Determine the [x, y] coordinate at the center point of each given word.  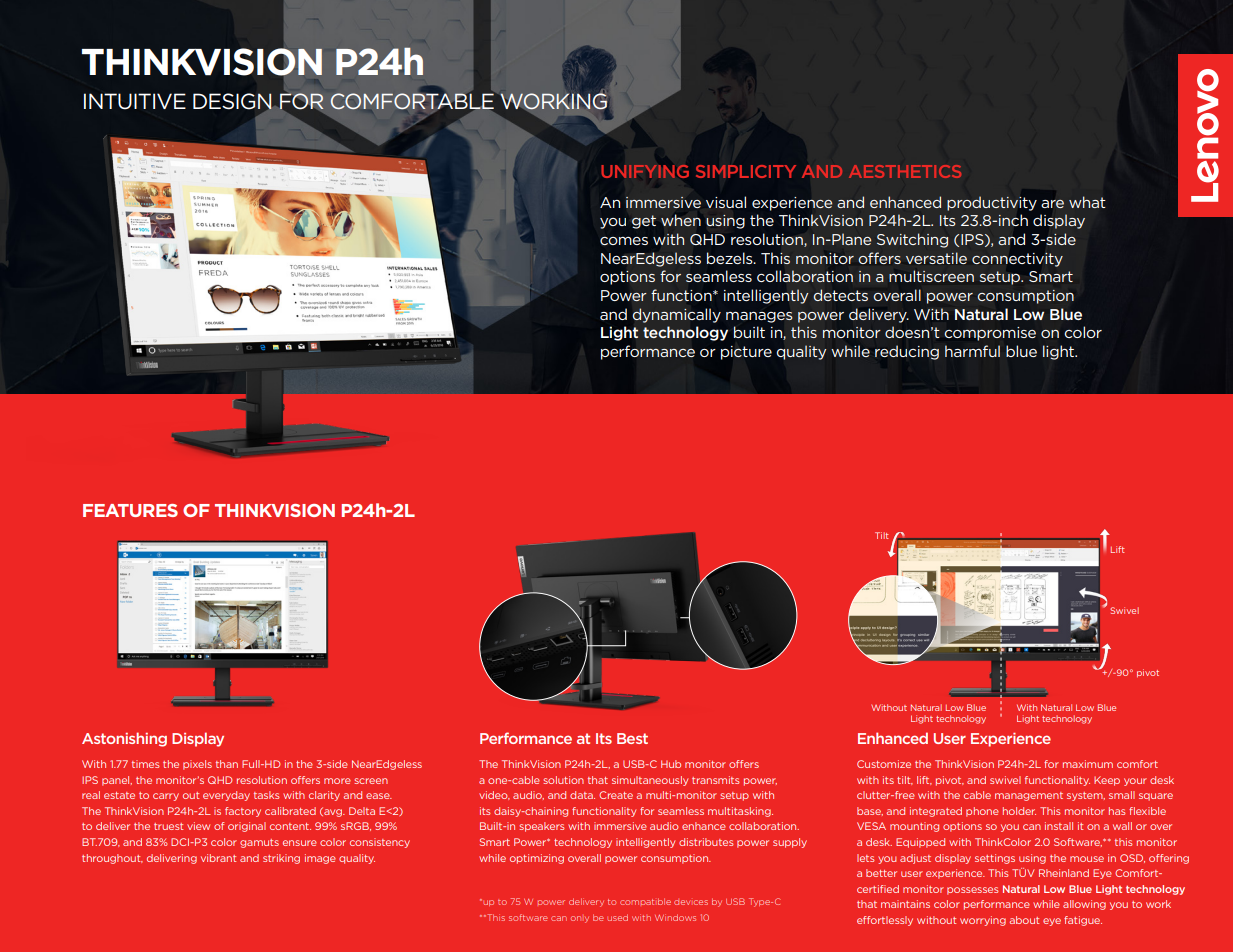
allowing [1084, 905]
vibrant [218, 858]
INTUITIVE [135, 101]
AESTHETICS [905, 171]
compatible [645, 901]
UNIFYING [645, 171]
